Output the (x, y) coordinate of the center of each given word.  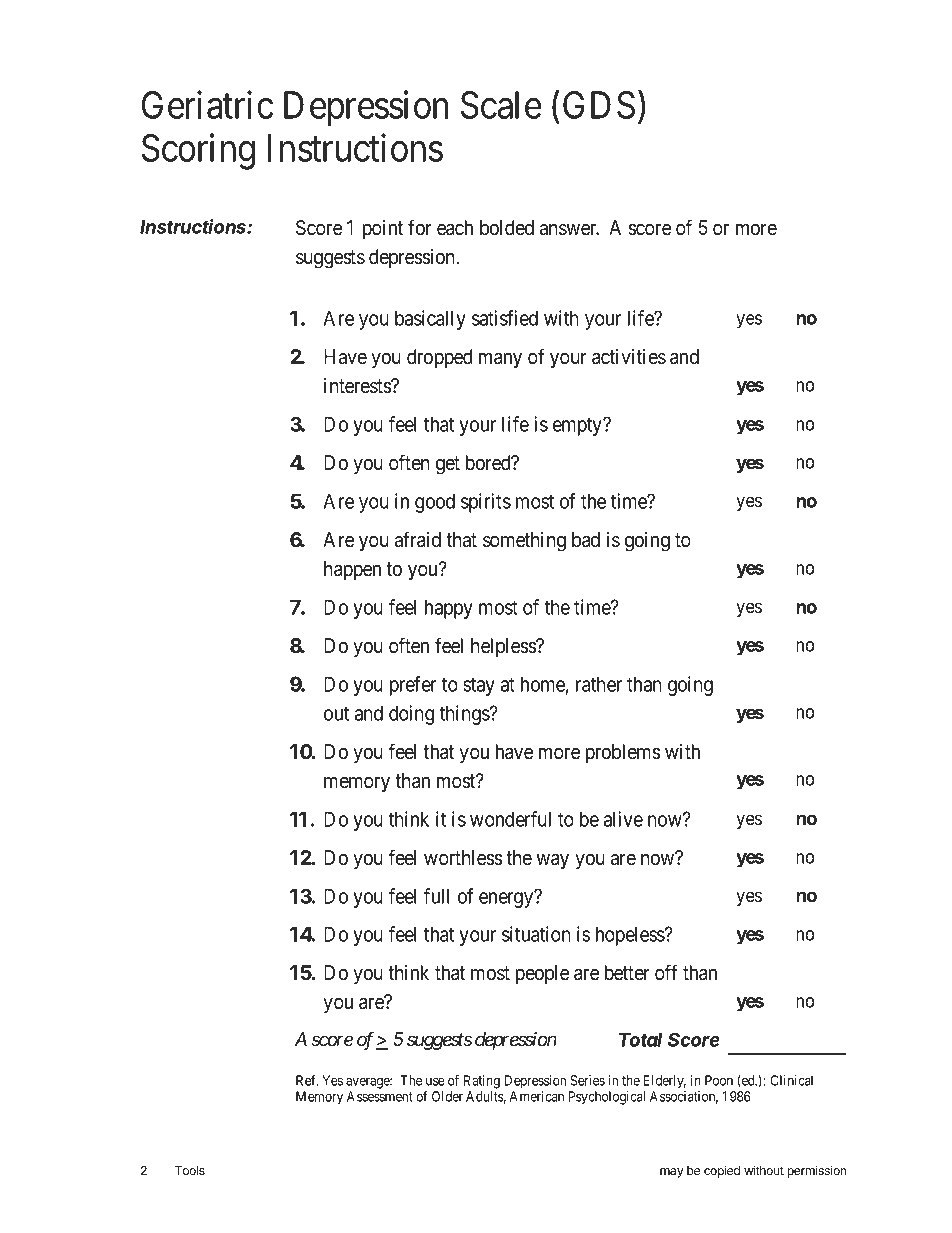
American (537, 1096)
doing (411, 715)
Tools (190, 1170)
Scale (501, 105)
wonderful (510, 819)
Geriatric (207, 105)
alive (623, 819)
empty (579, 427)
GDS (599, 105)
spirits (486, 503)
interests (358, 386)
